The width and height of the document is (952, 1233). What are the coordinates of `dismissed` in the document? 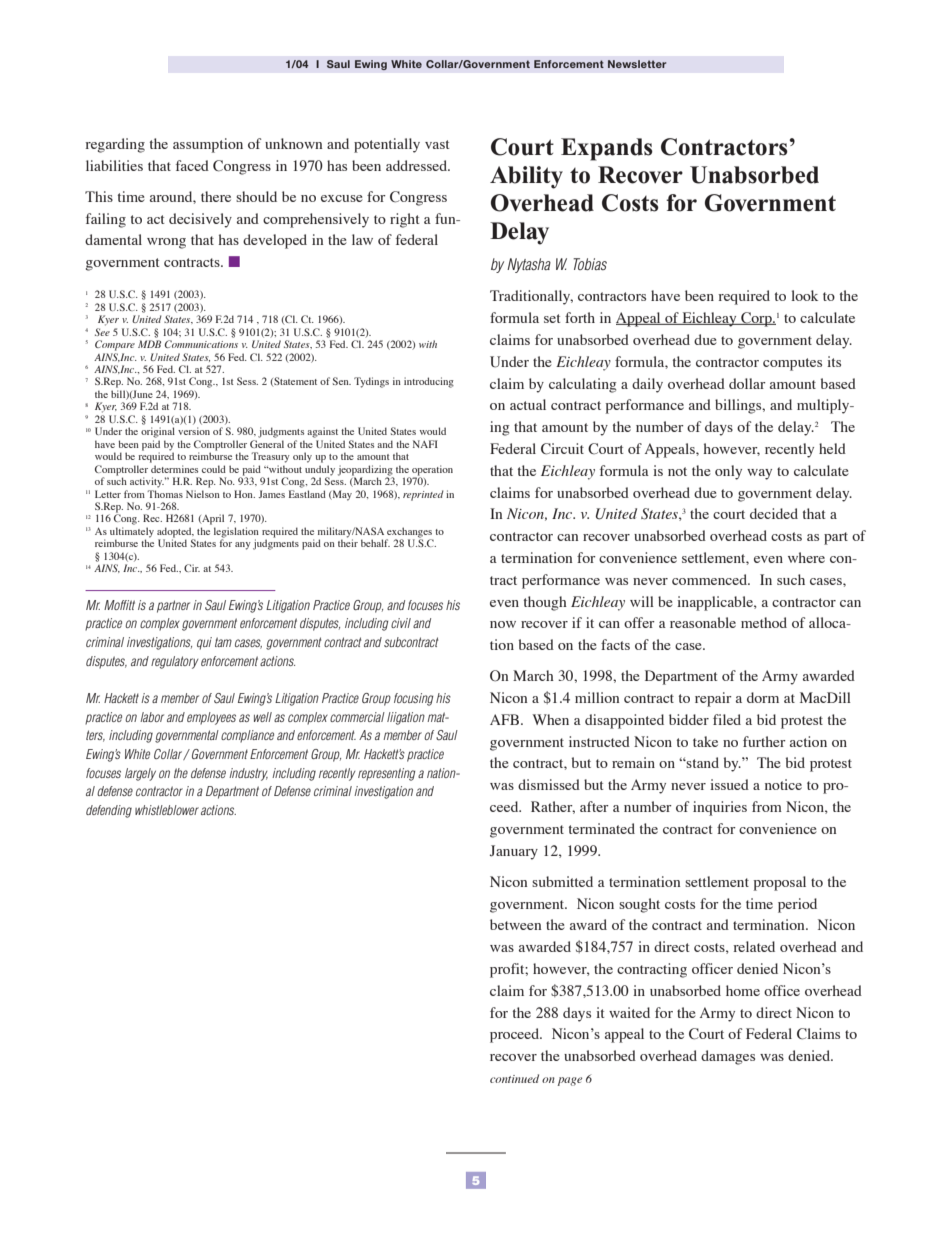 It's located at (549, 784).
